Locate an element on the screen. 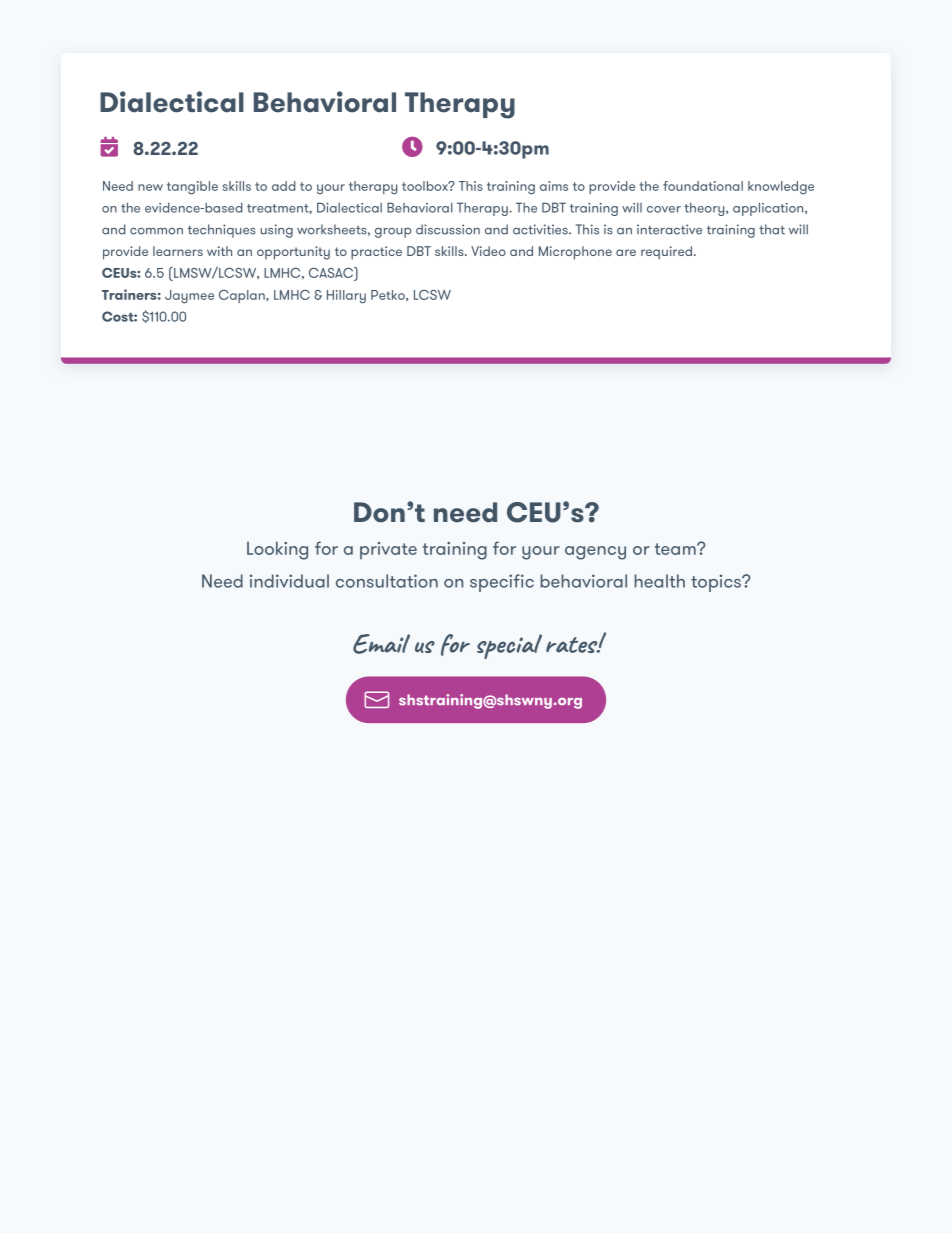  required is located at coordinates (666, 253).
